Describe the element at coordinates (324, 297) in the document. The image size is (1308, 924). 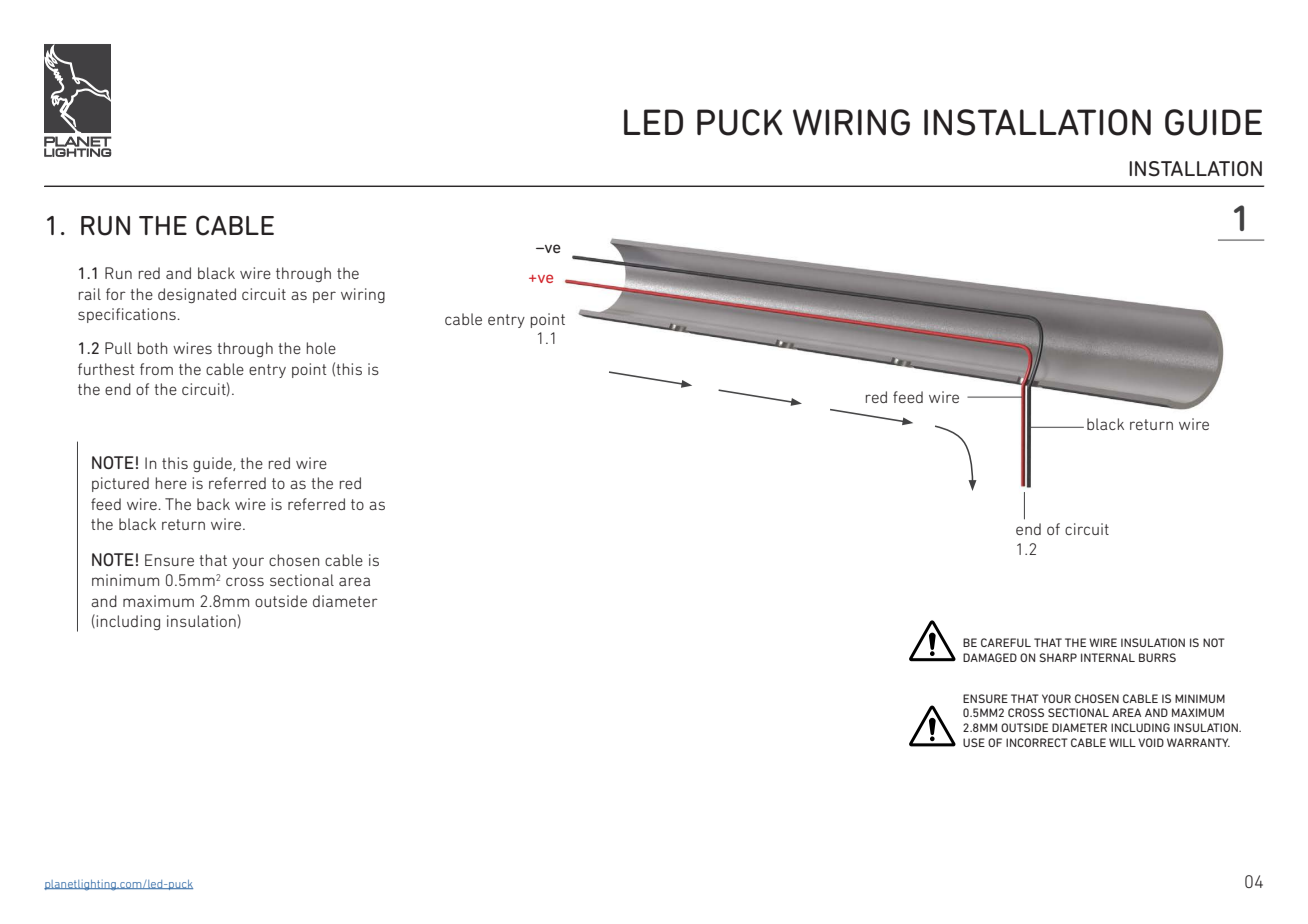
I see `per` at that location.
